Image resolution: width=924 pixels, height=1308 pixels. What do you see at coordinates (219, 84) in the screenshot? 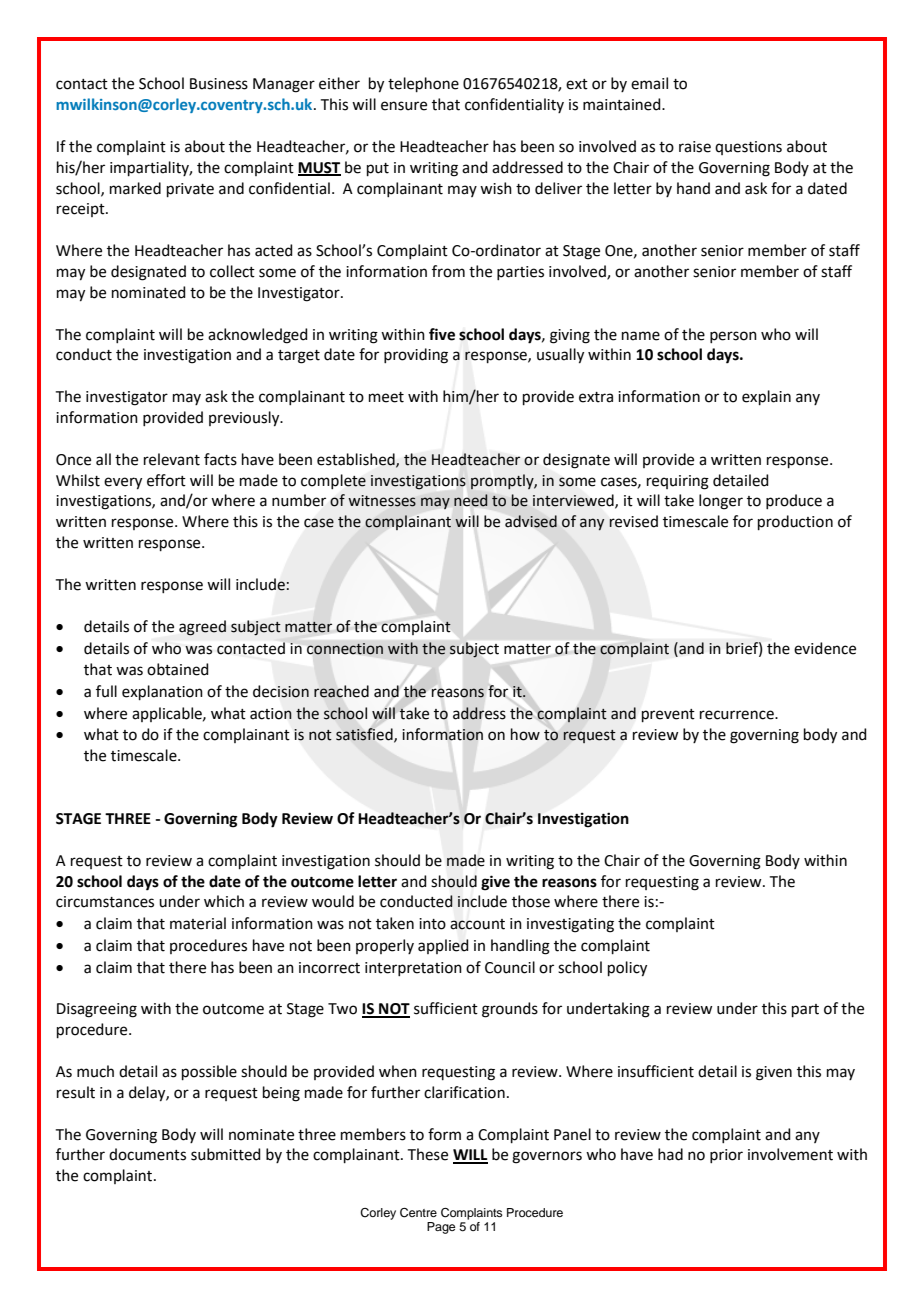
I see `Business` at bounding box center [219, 84].
